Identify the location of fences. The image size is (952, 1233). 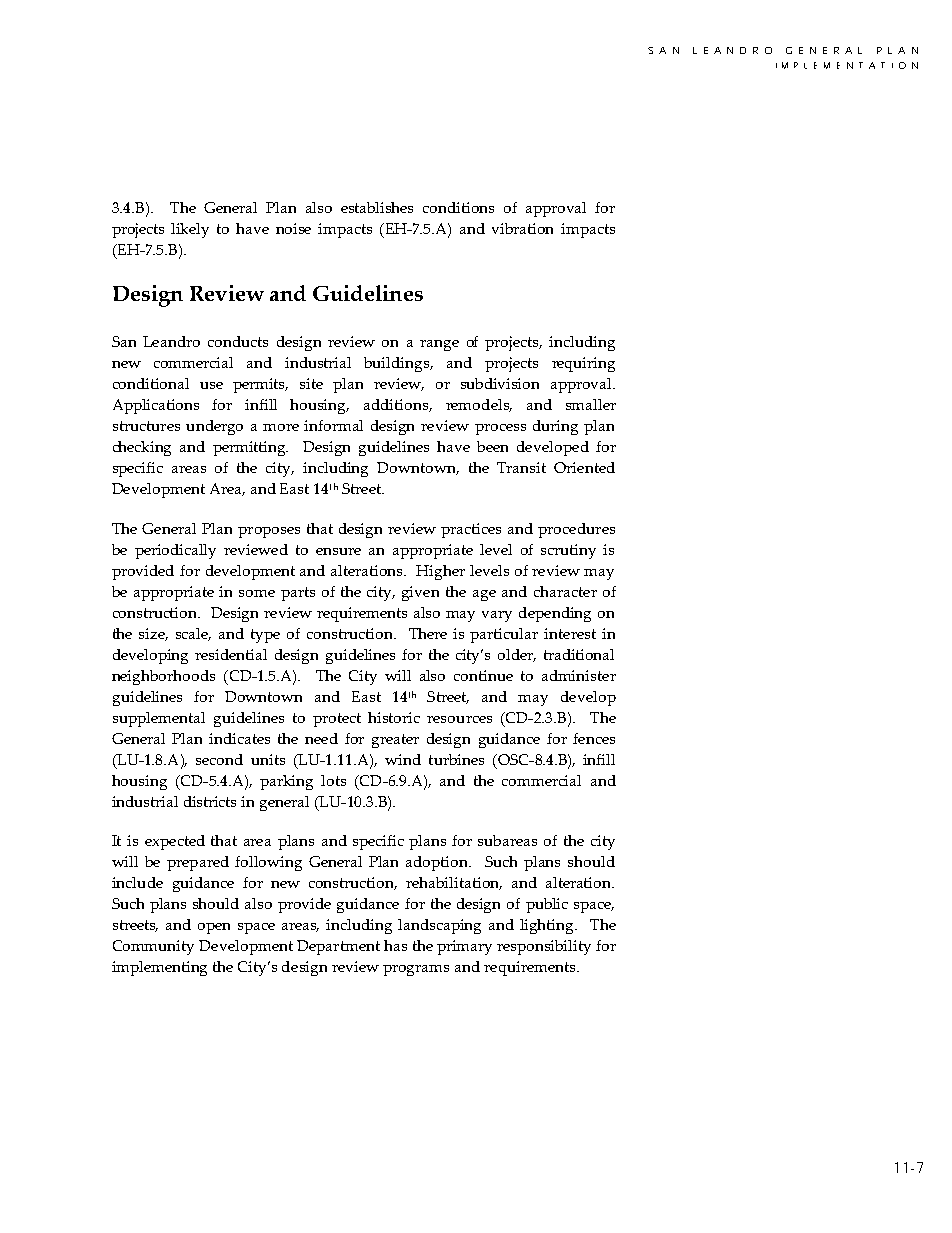
(594, 738).
